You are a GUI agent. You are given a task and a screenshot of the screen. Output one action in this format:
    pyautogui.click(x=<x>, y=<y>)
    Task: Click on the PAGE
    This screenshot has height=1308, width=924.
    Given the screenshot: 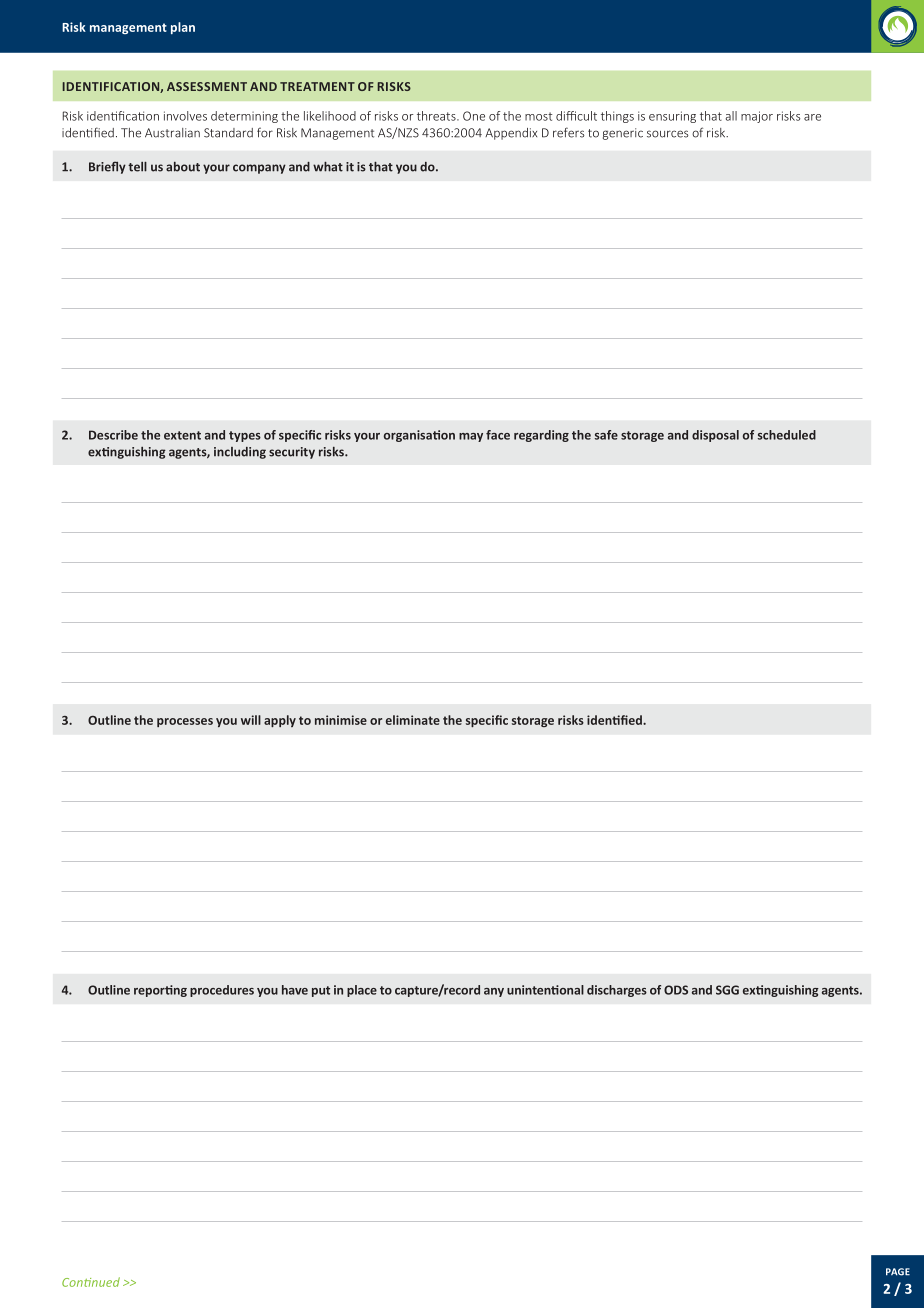 What is the action you would take?
    pyautogui.click(x=898, y=1272)
